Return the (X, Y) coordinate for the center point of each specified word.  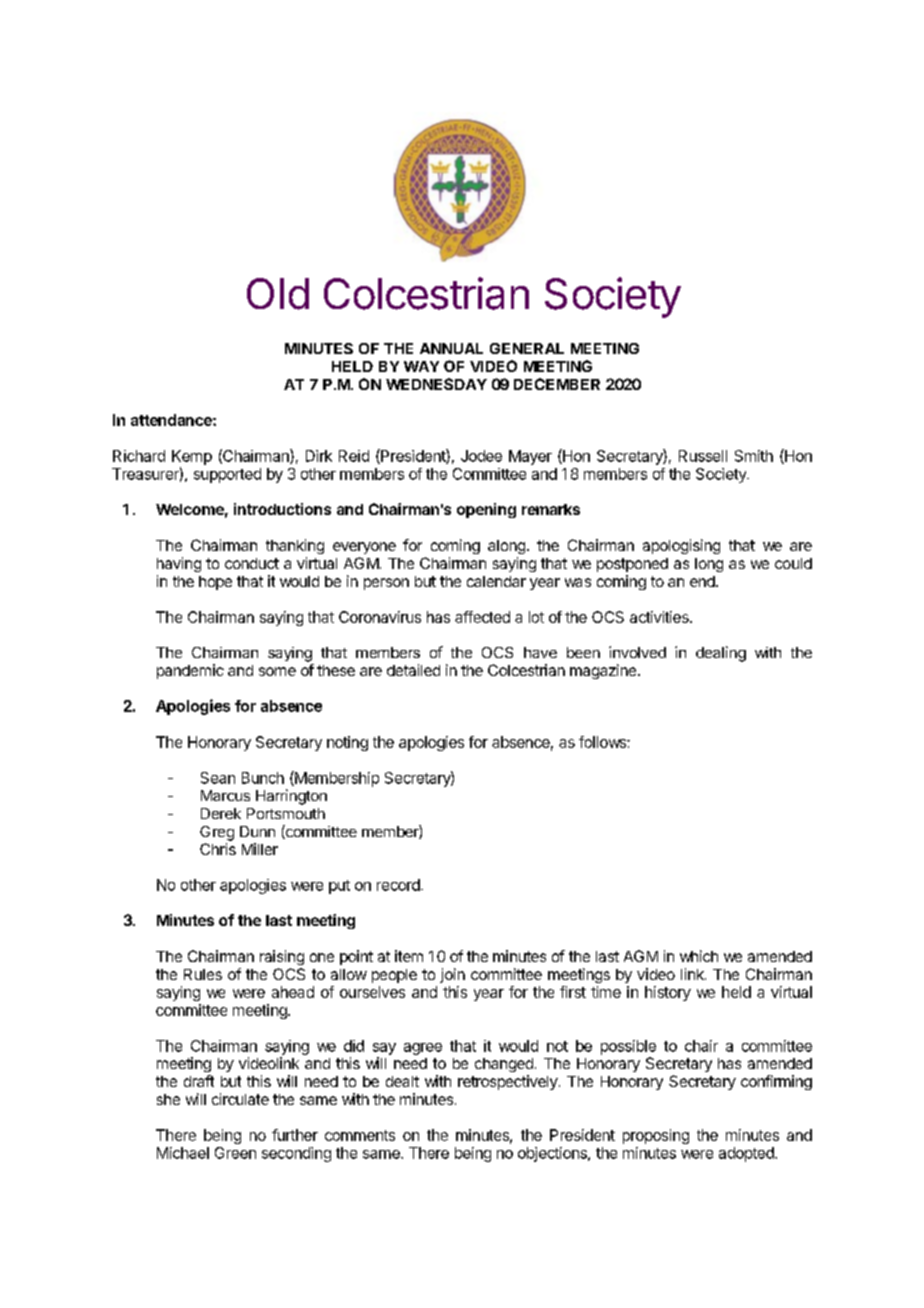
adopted (747, 1154)
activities (660, 617)
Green (235, 1153)
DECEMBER (557, 384)
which (699, 956)
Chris (218, 849)
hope (215, 583)
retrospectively (508, 1082)
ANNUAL (451, 348)
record (399, 885)
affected (482, 617)
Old (278, 294)
